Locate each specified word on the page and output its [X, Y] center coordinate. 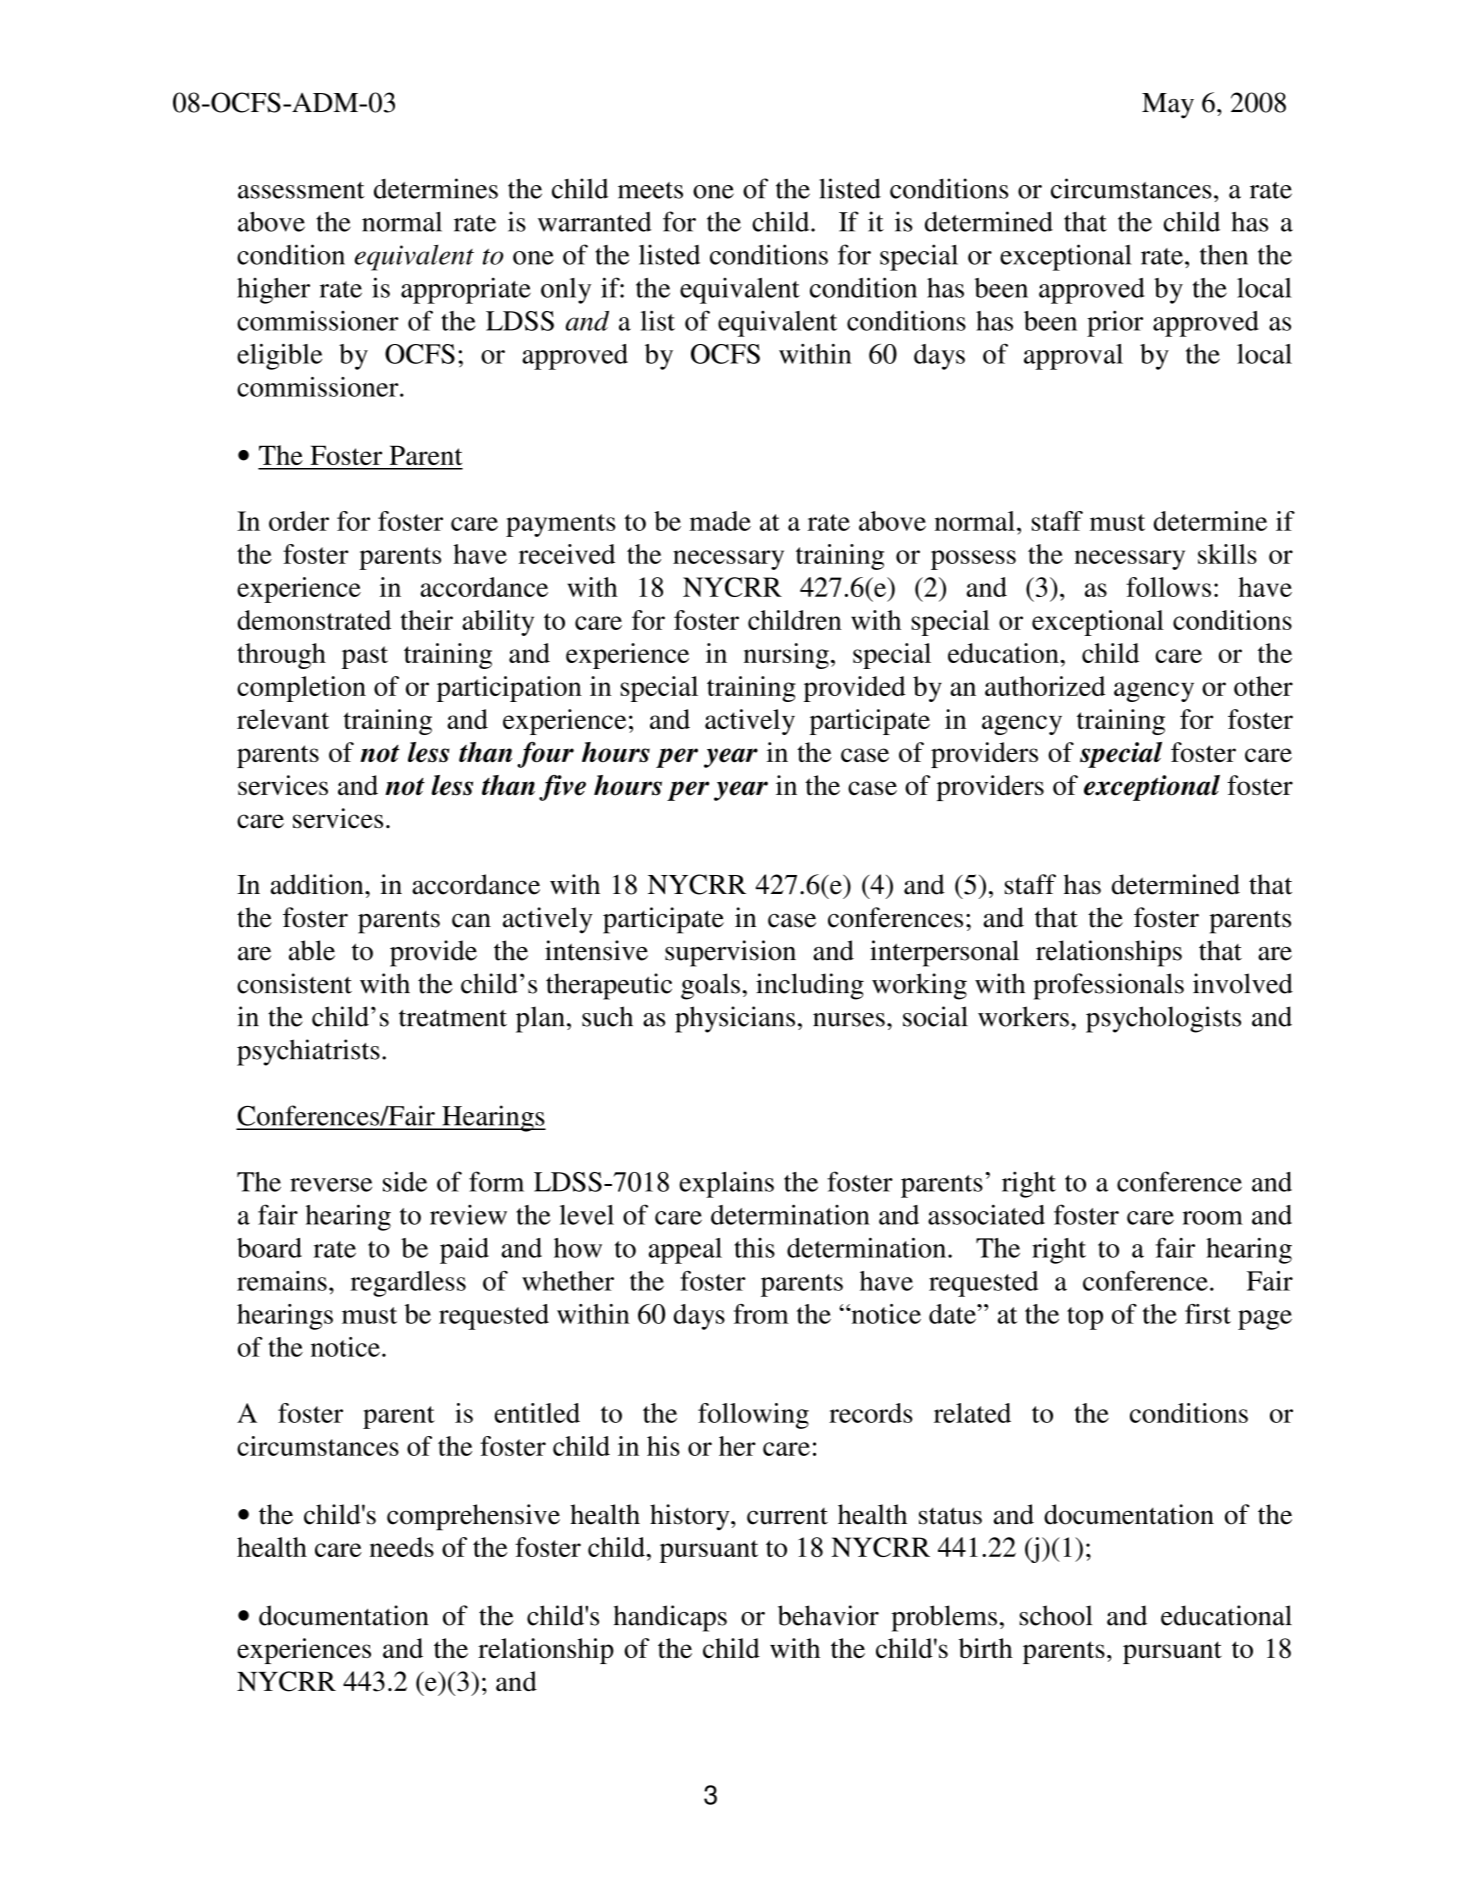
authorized [1045, 686]
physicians [735, 1019]
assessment [301, 190]
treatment [453, 1018]
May [1168, 106]
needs [402, 1547]
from [761, 1314]
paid [464, 1250]
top [1085, 1318]
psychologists [1163, 1019]
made [720, 521]
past [365, 657]
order [299, 521]
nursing [786, 656]
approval [1073, 357]
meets [650, 190]
